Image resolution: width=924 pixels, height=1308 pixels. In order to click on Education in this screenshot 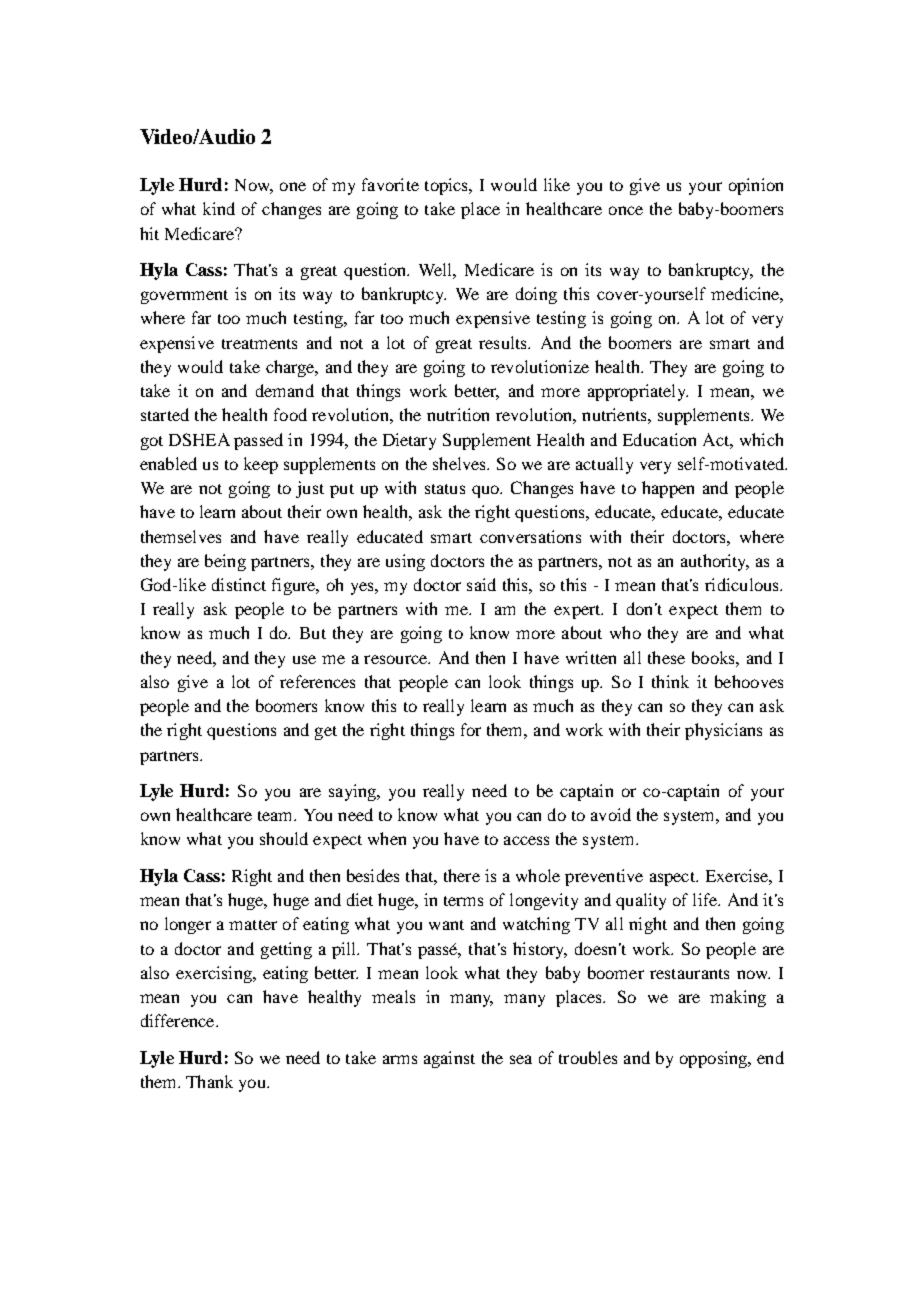, I will do `click(659, 439)`.
